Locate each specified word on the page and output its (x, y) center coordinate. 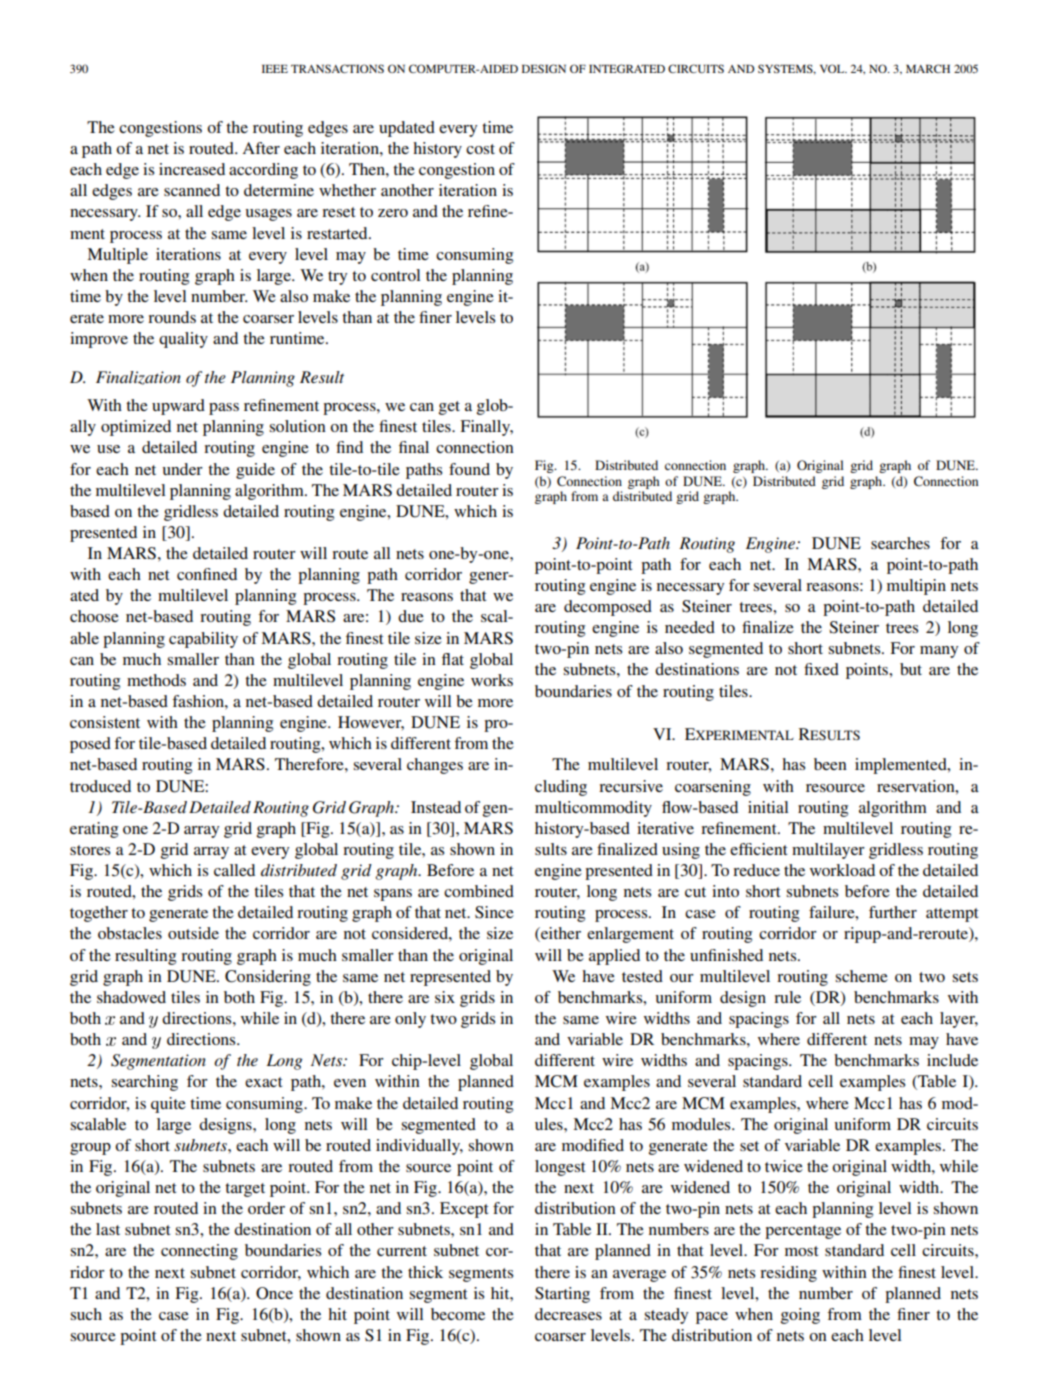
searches (900, 543)
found (469, 469)
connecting (199, 1252)
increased (192, 169)
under (182, 469)
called (234, 870)
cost (480, 149)
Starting (562, 1295)
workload (842, 870)
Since (494, 912)
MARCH (928, 68)
